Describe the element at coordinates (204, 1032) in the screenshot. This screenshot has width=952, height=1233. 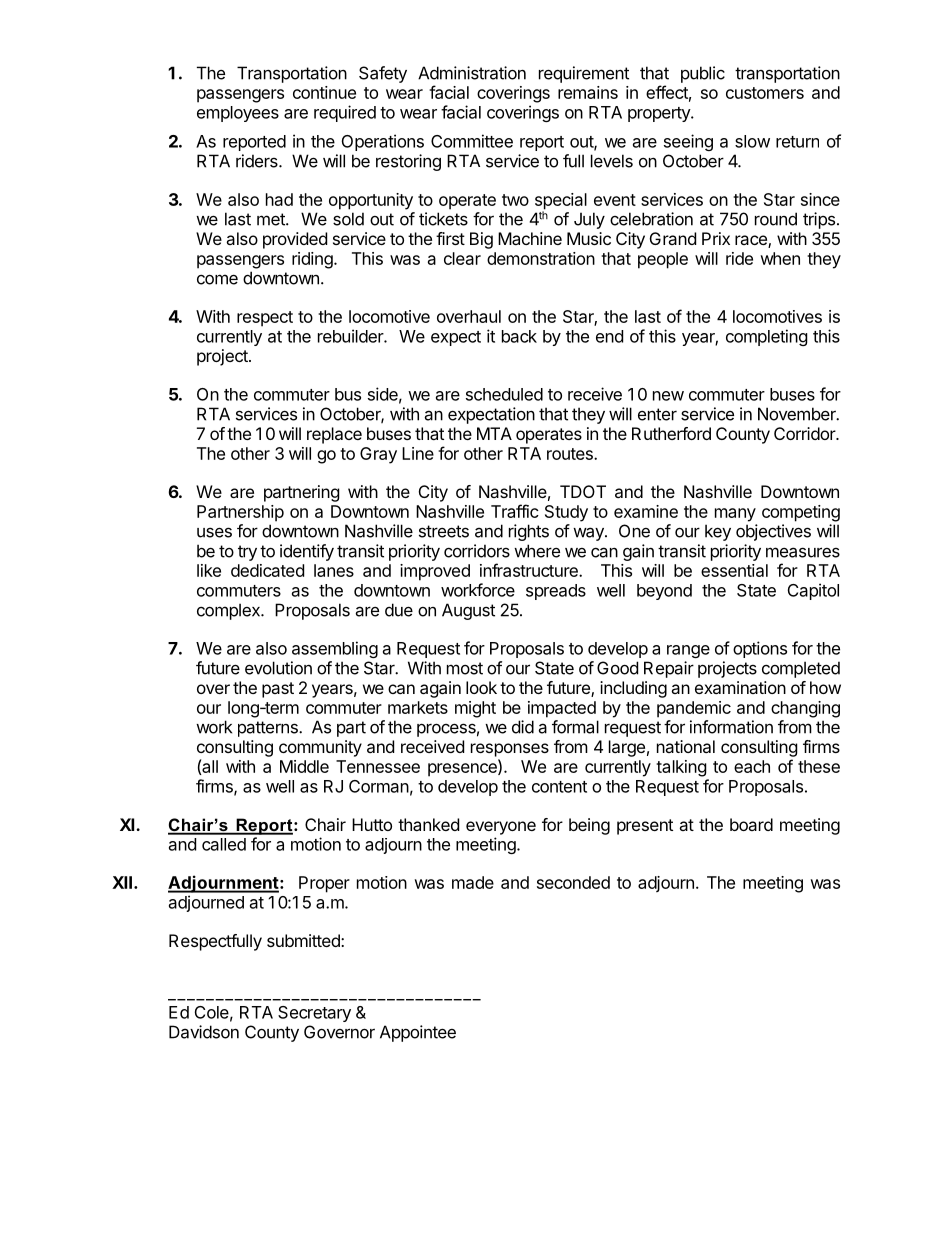
I see `Davidson` at that location.
